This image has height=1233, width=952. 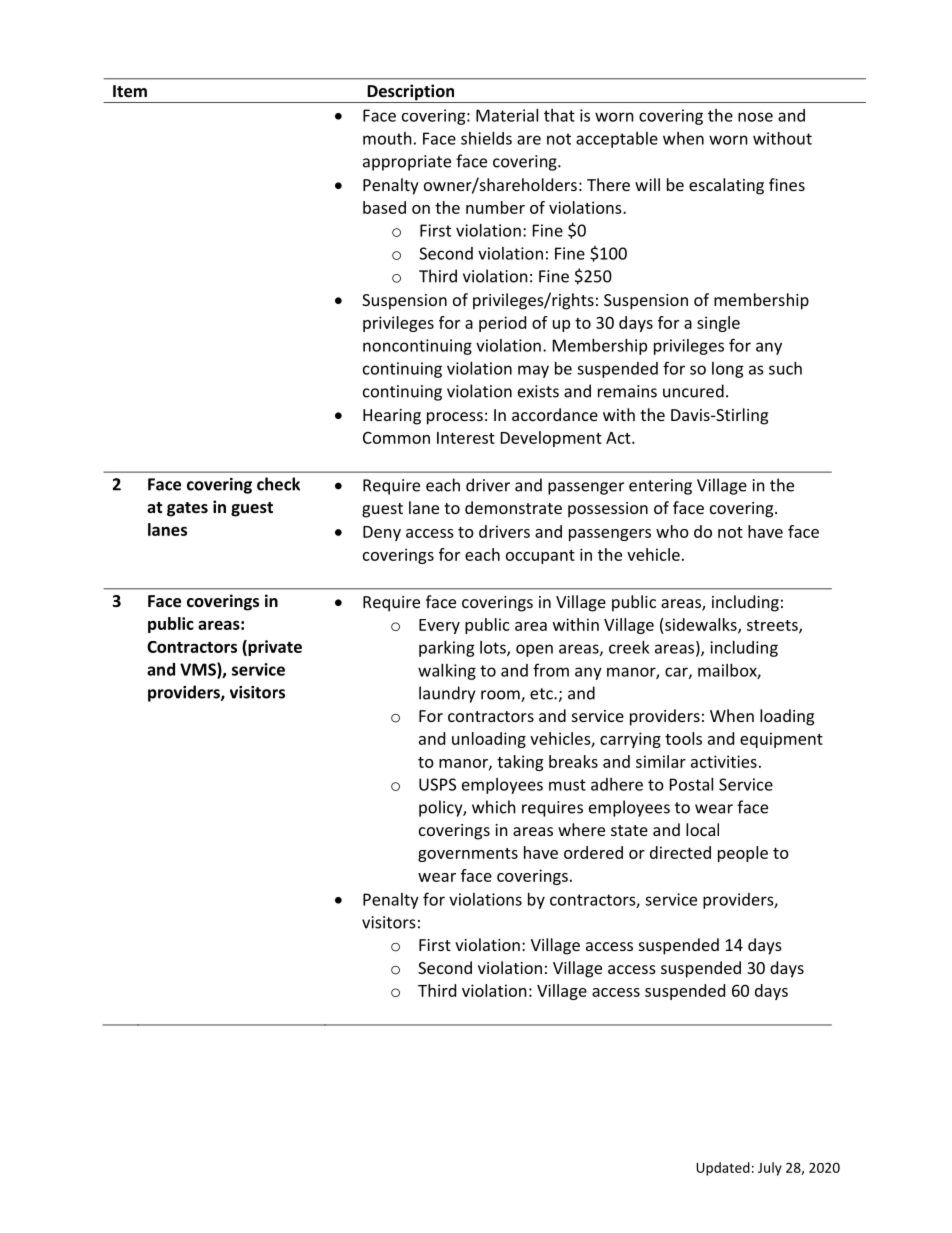 What do you see at coordinates (755, 117) in the image?
I see `nose` at bounding box center [755, 117].
